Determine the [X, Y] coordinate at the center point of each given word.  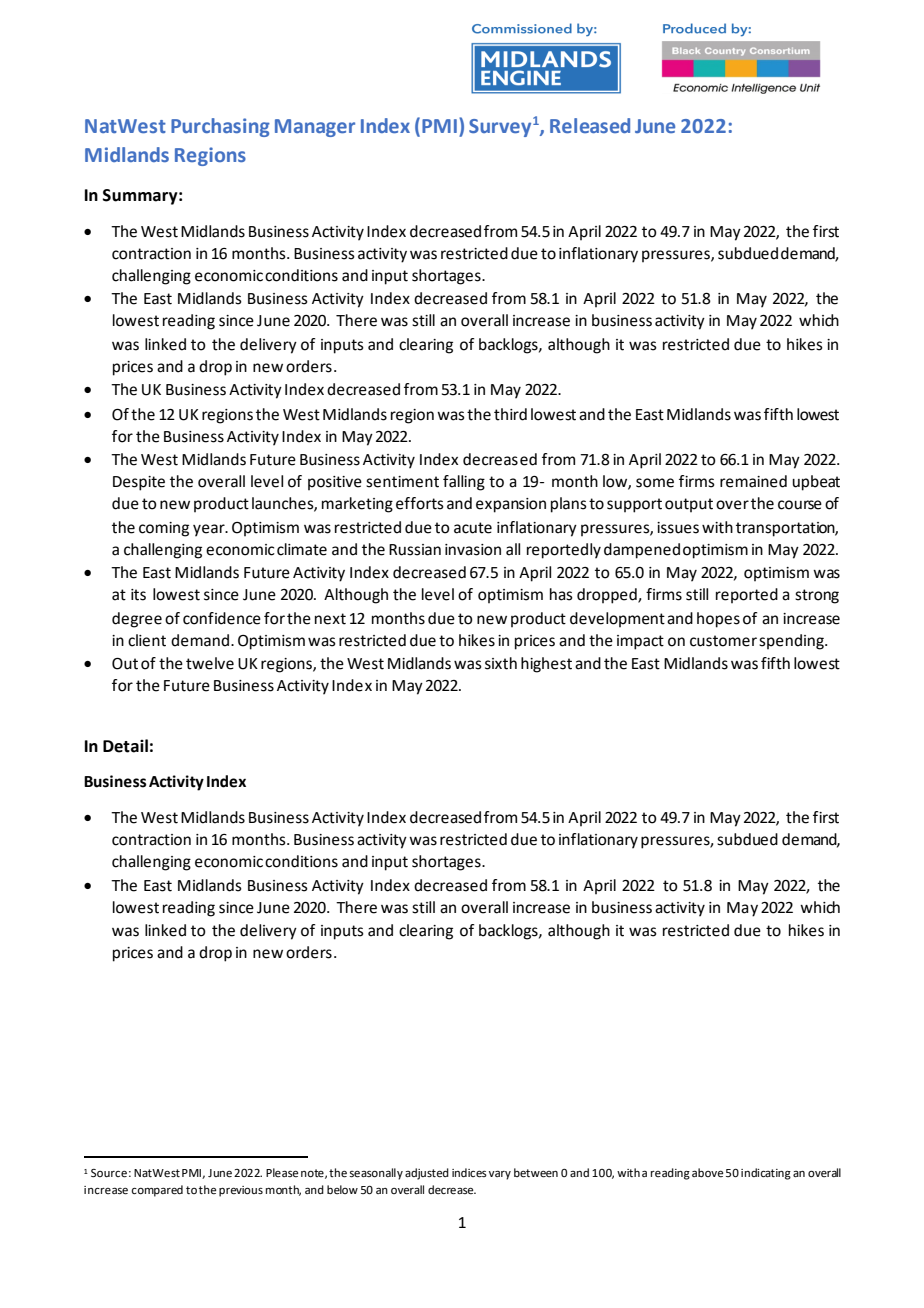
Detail [125, 746]
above [708, 1173]
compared [157, 1191]
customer [723, 641]
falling [464, 483]
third [510, 414]
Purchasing [220, 127]
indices [469, 1173]
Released [590, 125]
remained [753, 481]
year [210, 530]
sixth [501, 663]
